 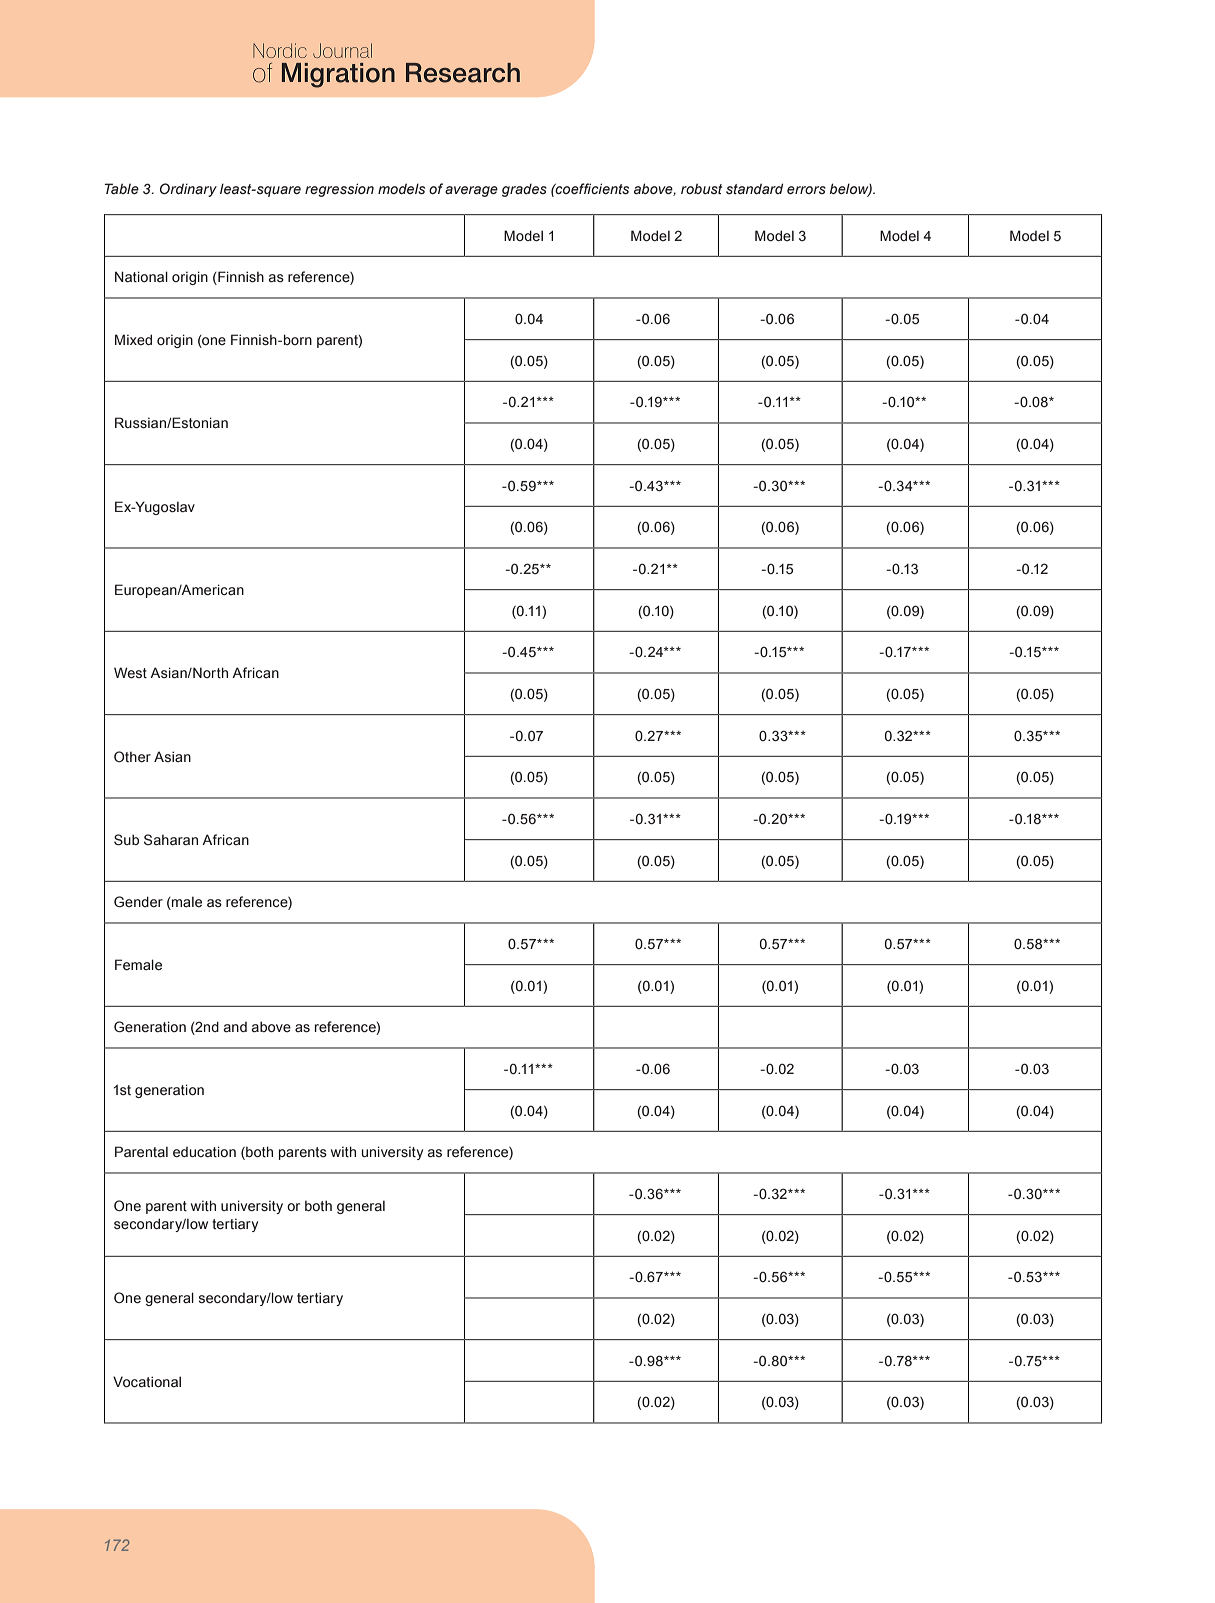 What do you see at coordinates (701, 188) in the screenshot?
I see `robust` at bounding box center [701, 188].
